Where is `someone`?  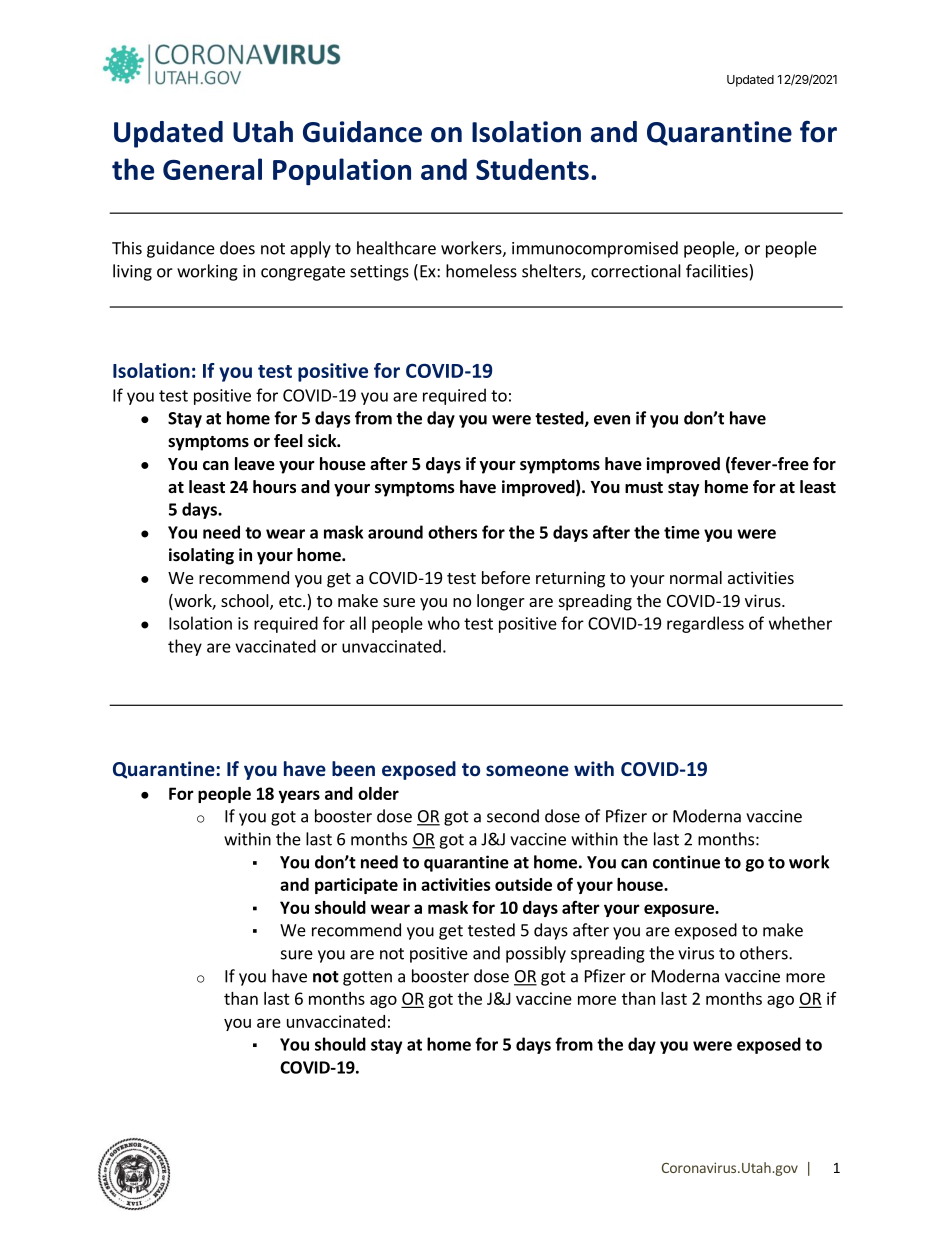 someone is located at coordinates (527, 771).
